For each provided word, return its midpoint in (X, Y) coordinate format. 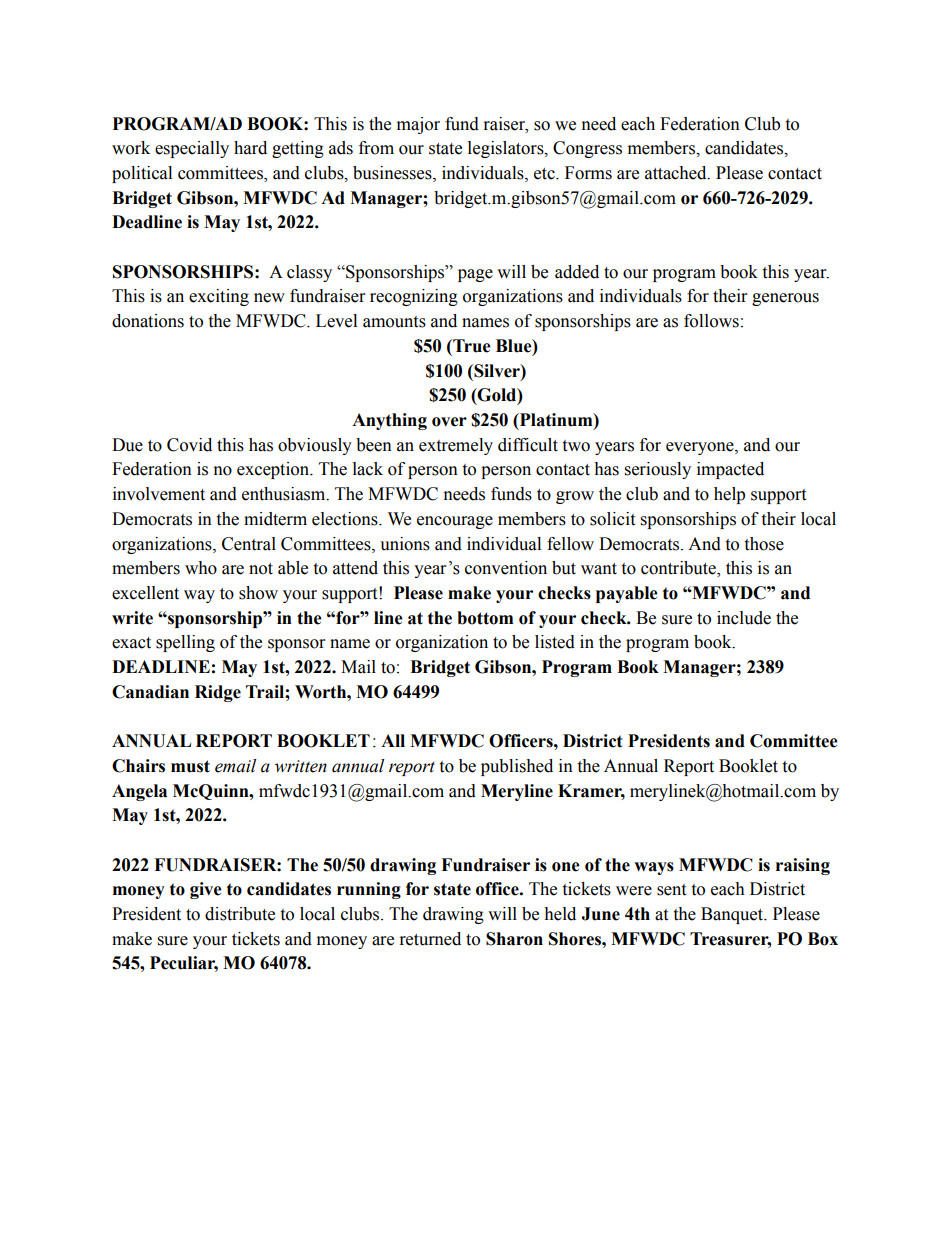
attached (677, 173)
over (449, 422)
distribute (240, 914)
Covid (189, 445)
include (744, 618)
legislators (507, 149)
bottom (485, 618)
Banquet (733, 915)
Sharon (514, 939)
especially (192, 149)
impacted (730, 470)
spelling (185, 643)
